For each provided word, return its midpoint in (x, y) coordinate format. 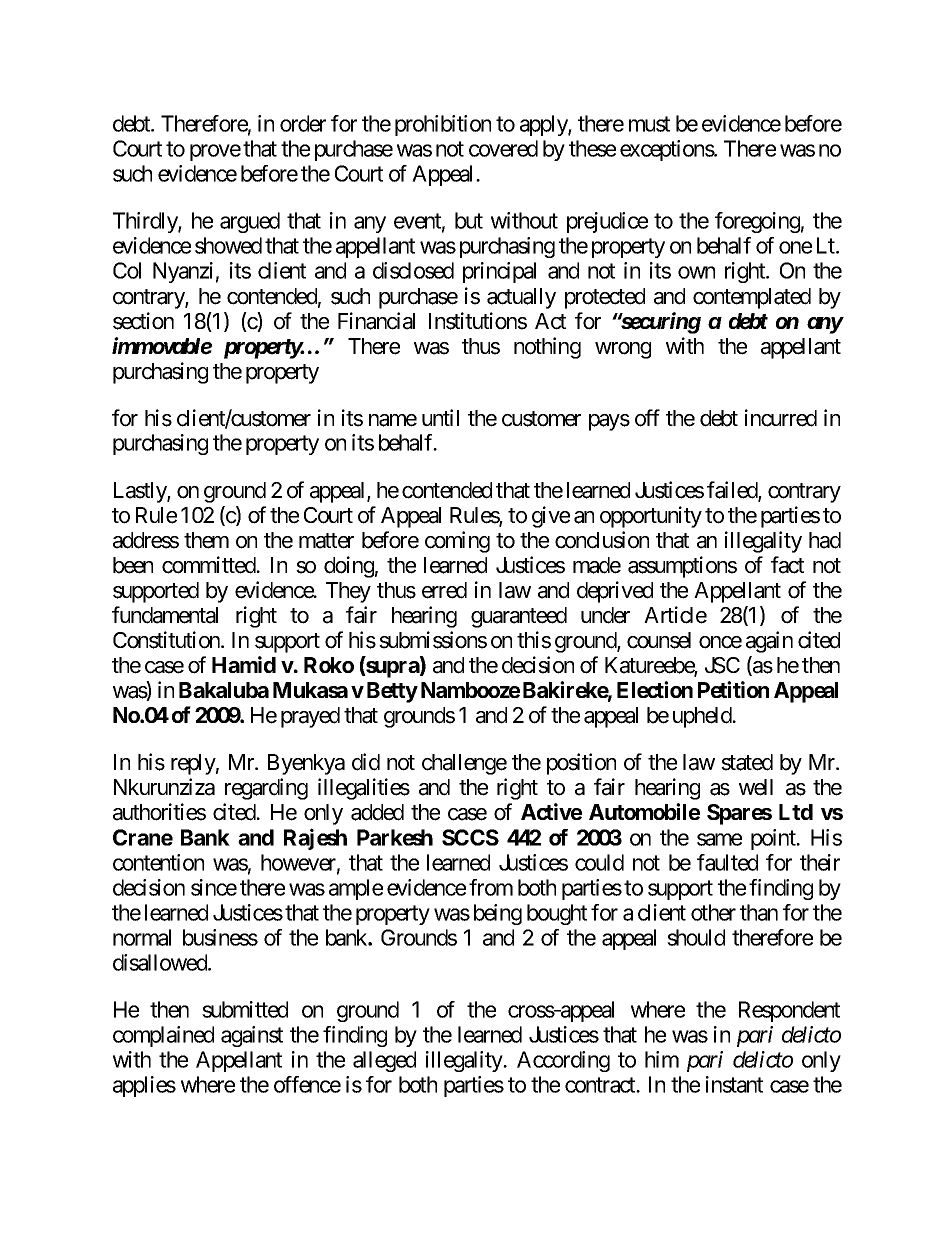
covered (503, 148)
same (719, 839)
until (440, 417)
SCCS (470, 837)
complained (163, 1036)
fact (787, 565)
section (143, 321)
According (563, 1061)
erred (444, 590)
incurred (781, 418)
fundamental (165, 615)
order (303, 123)
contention (158, 862)
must (649, 124)
